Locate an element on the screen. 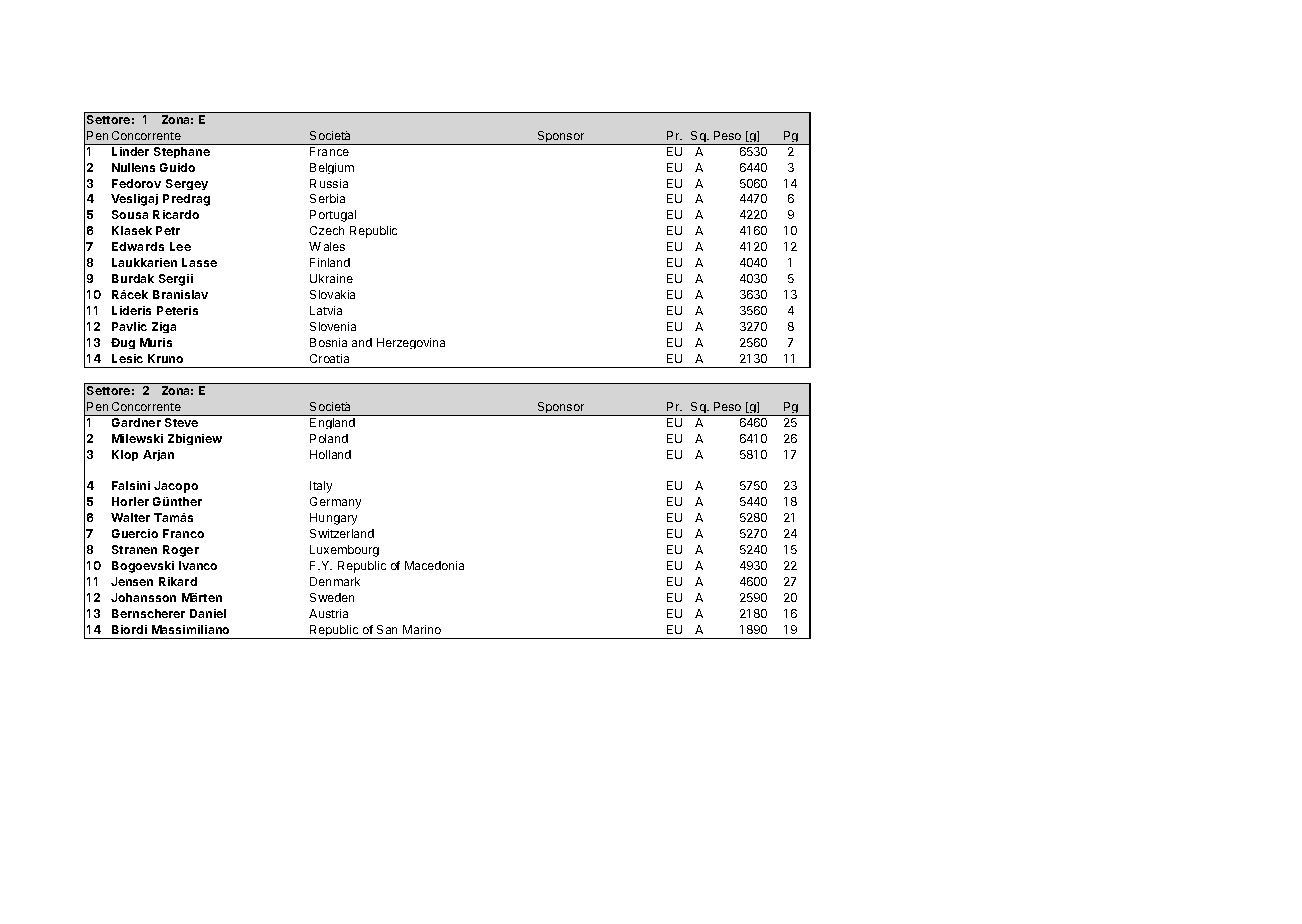  Guido is located at coordinates (177, 167).
